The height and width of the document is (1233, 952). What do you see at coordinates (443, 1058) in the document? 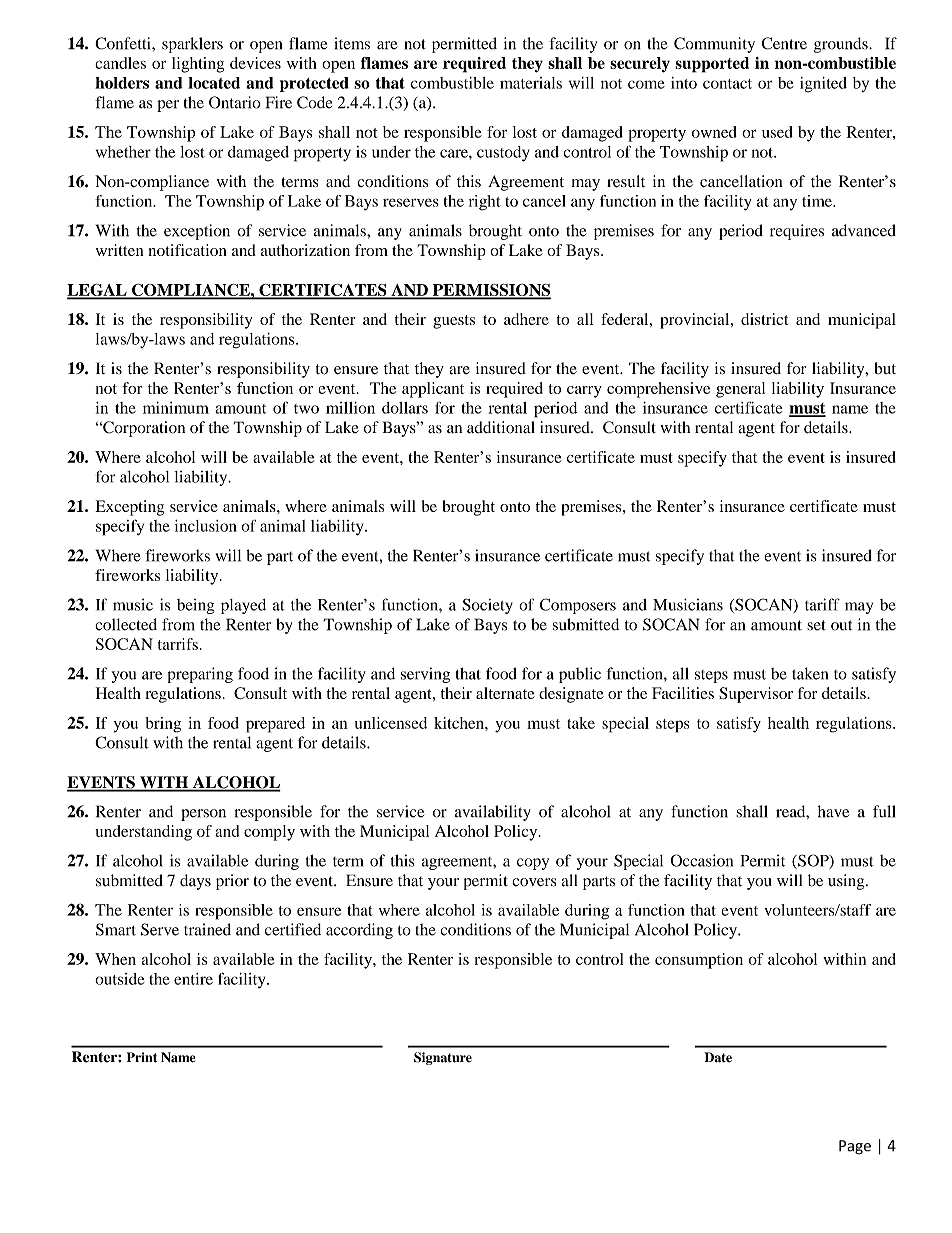
I see `Signature` at bounding box center [443, 1058].
